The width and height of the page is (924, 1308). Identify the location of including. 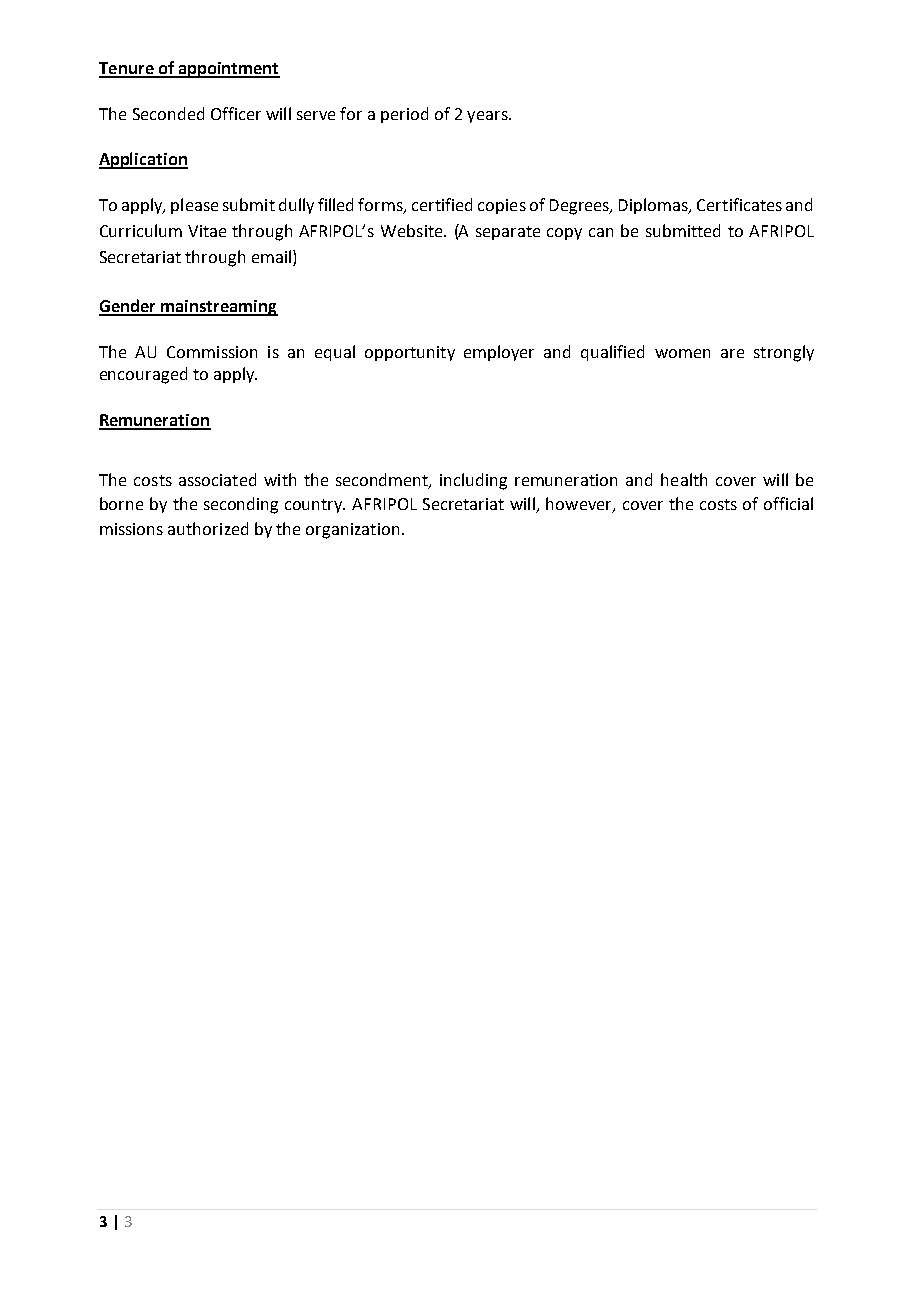
(473, 481).
